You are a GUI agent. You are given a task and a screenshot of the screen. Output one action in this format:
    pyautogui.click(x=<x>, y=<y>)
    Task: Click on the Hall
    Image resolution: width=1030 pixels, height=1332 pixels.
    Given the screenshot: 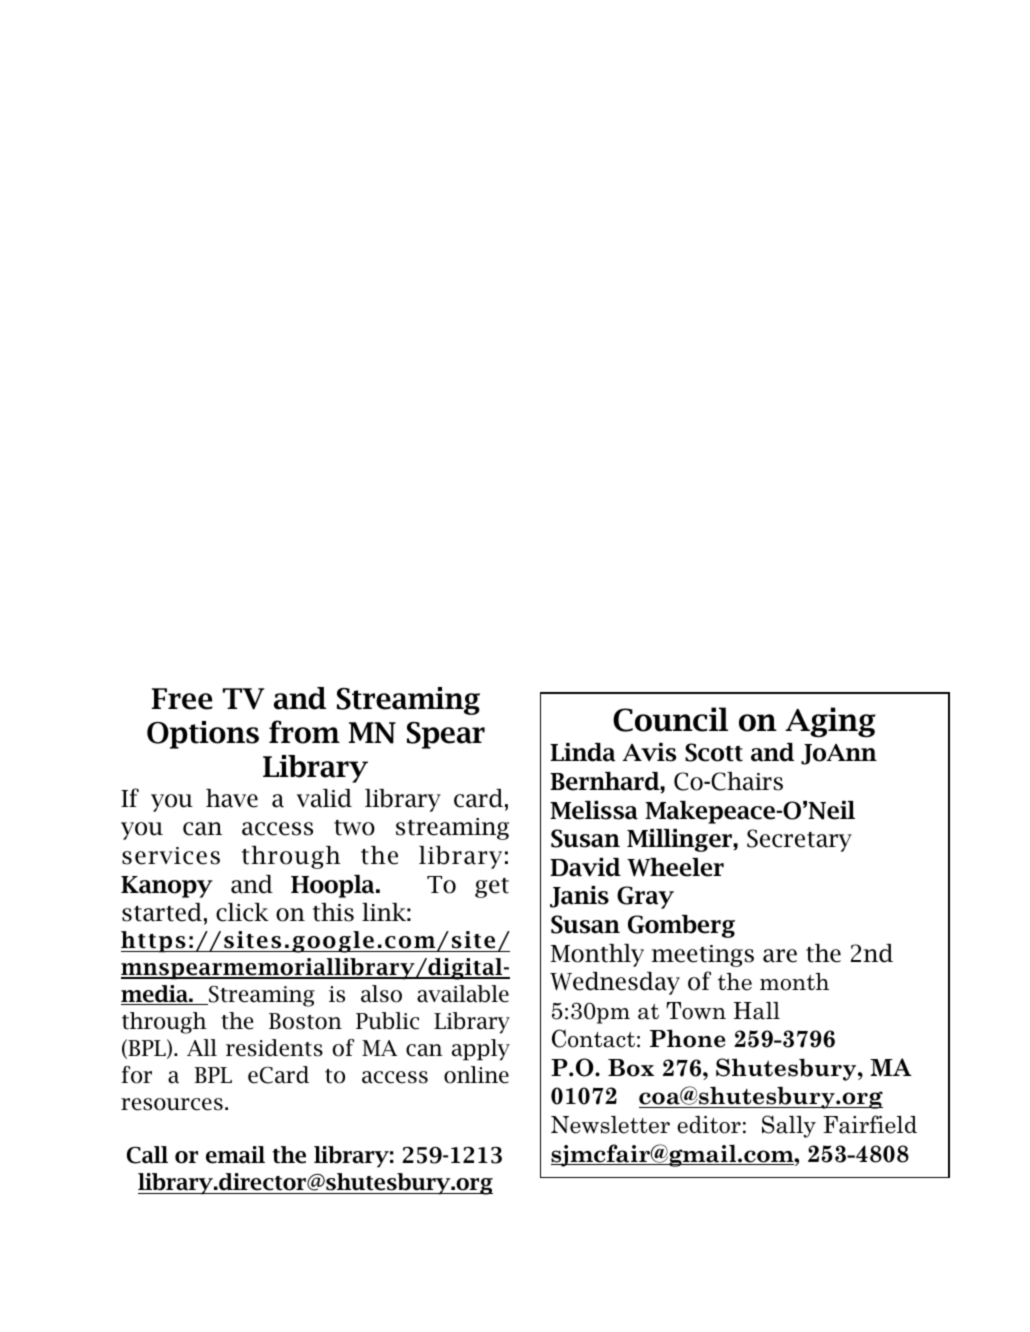 What is the action you would take?
    pyautogui.click(x=757, y=1011)
